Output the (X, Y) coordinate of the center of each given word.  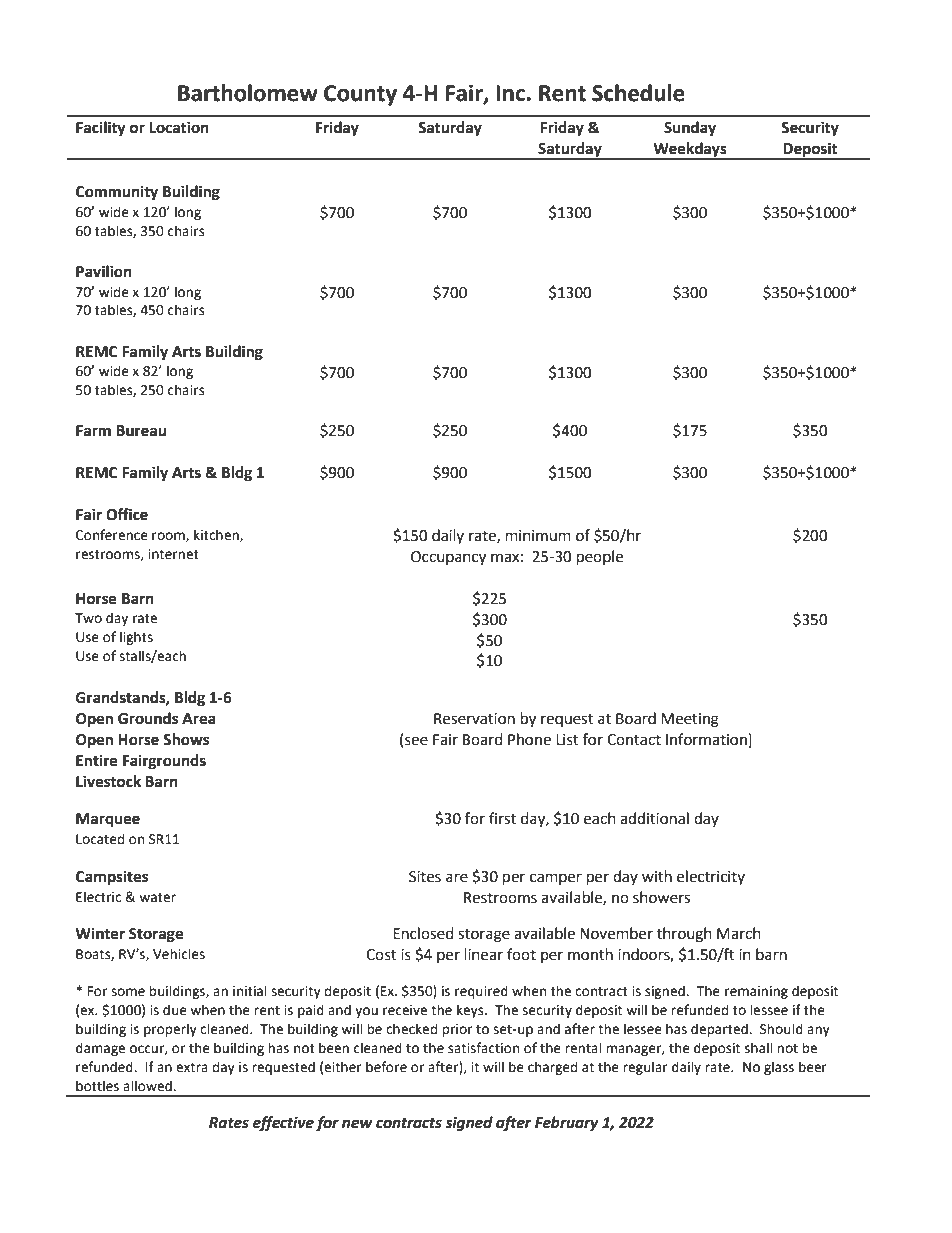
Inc (511, 93)
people (600, 557)
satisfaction (483, 1048)
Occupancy (448, 558)
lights (136, 638)
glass (779, 1068)
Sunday (690, 129)
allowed (148, 1086)
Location (179, 127)
